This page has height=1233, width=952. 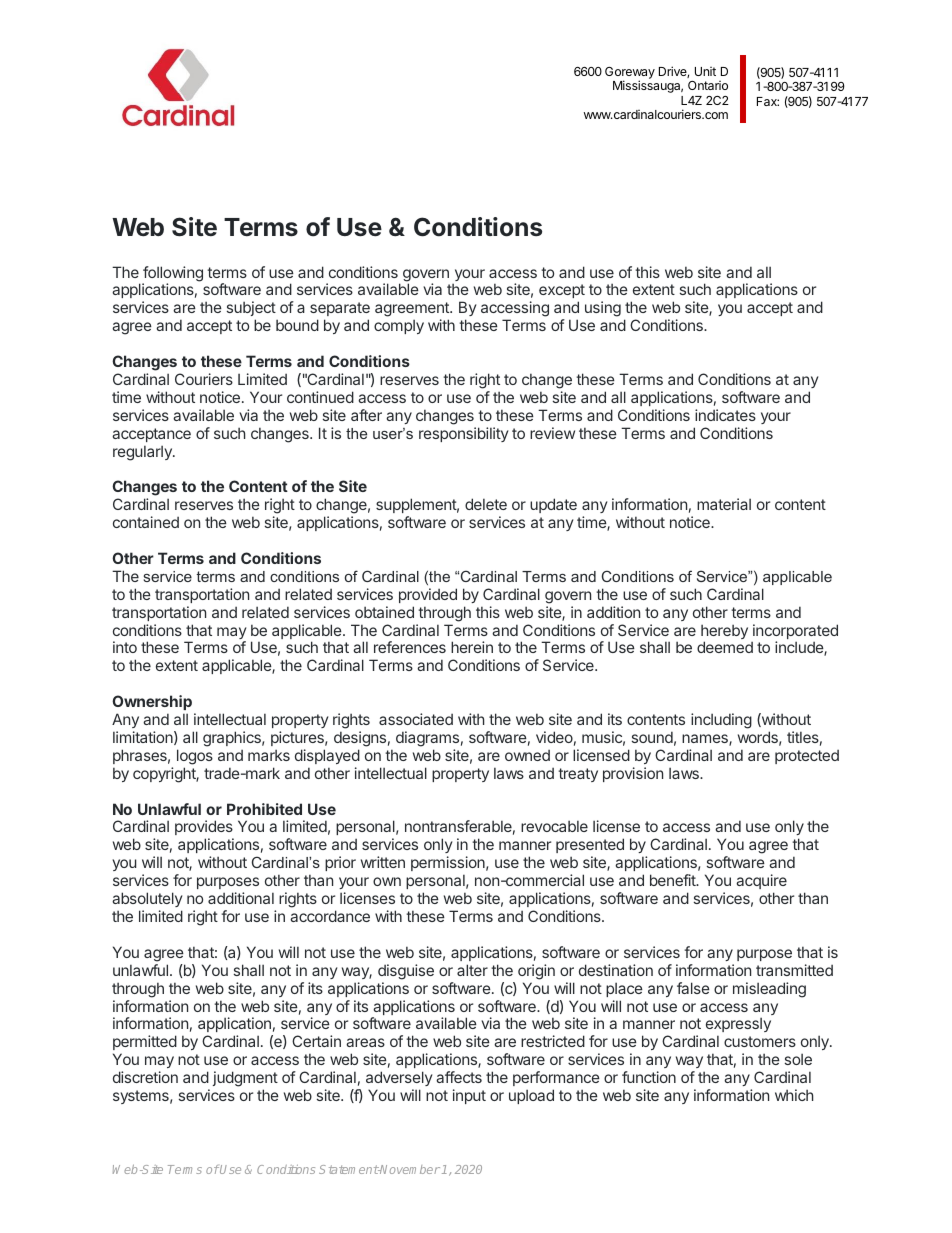 I want to click on revocable, so click(x=554, y=826).
